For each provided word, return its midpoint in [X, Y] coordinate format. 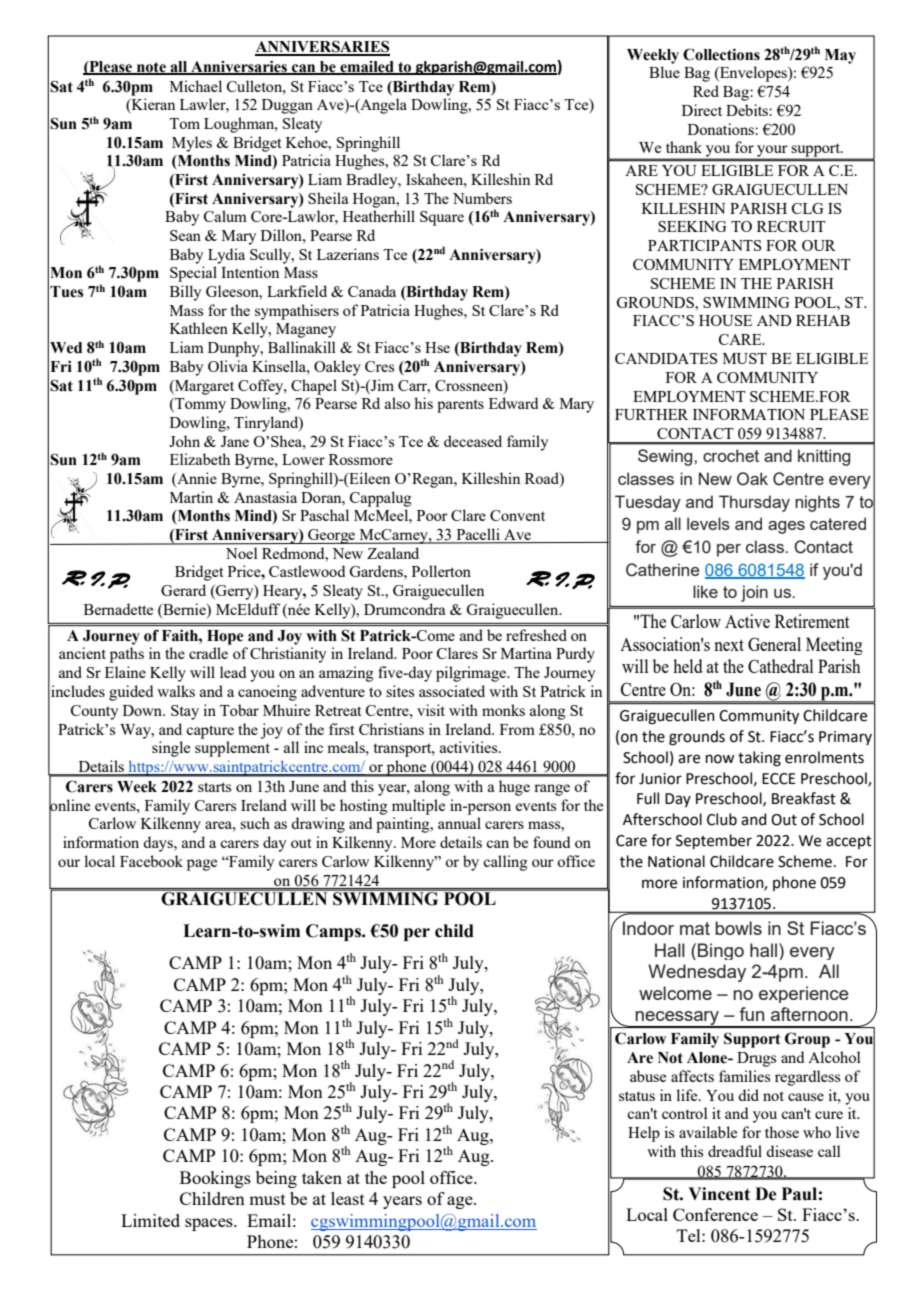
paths [127, 655]
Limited [150, 1220]
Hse [437, 347]
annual [459, 823]
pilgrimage [472, 674]
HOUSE [725, 320]
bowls [738, 928]
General [774, 644]
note [151, 68]
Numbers [482, 198]
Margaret [203, 387]
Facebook [151, 861]
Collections [721, 54]
